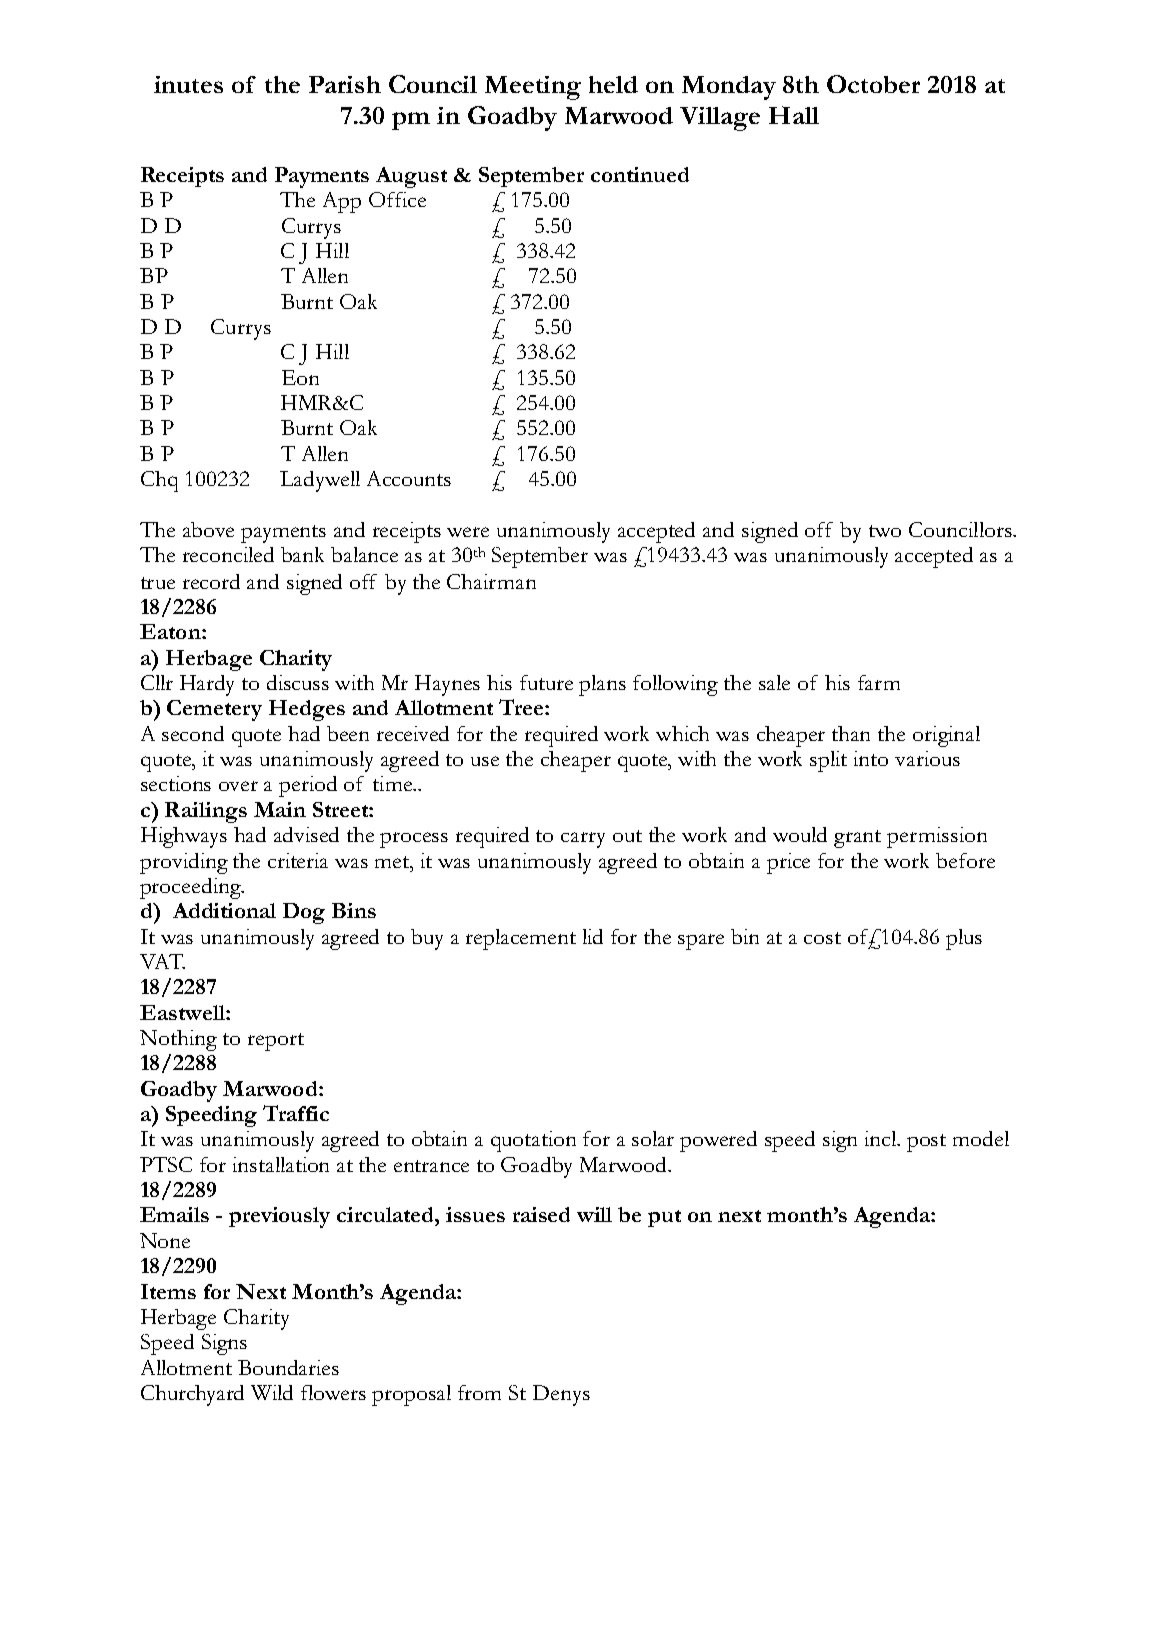 This image has height=1642, width=1160. I want to click on Parish, so click(345, 84).
